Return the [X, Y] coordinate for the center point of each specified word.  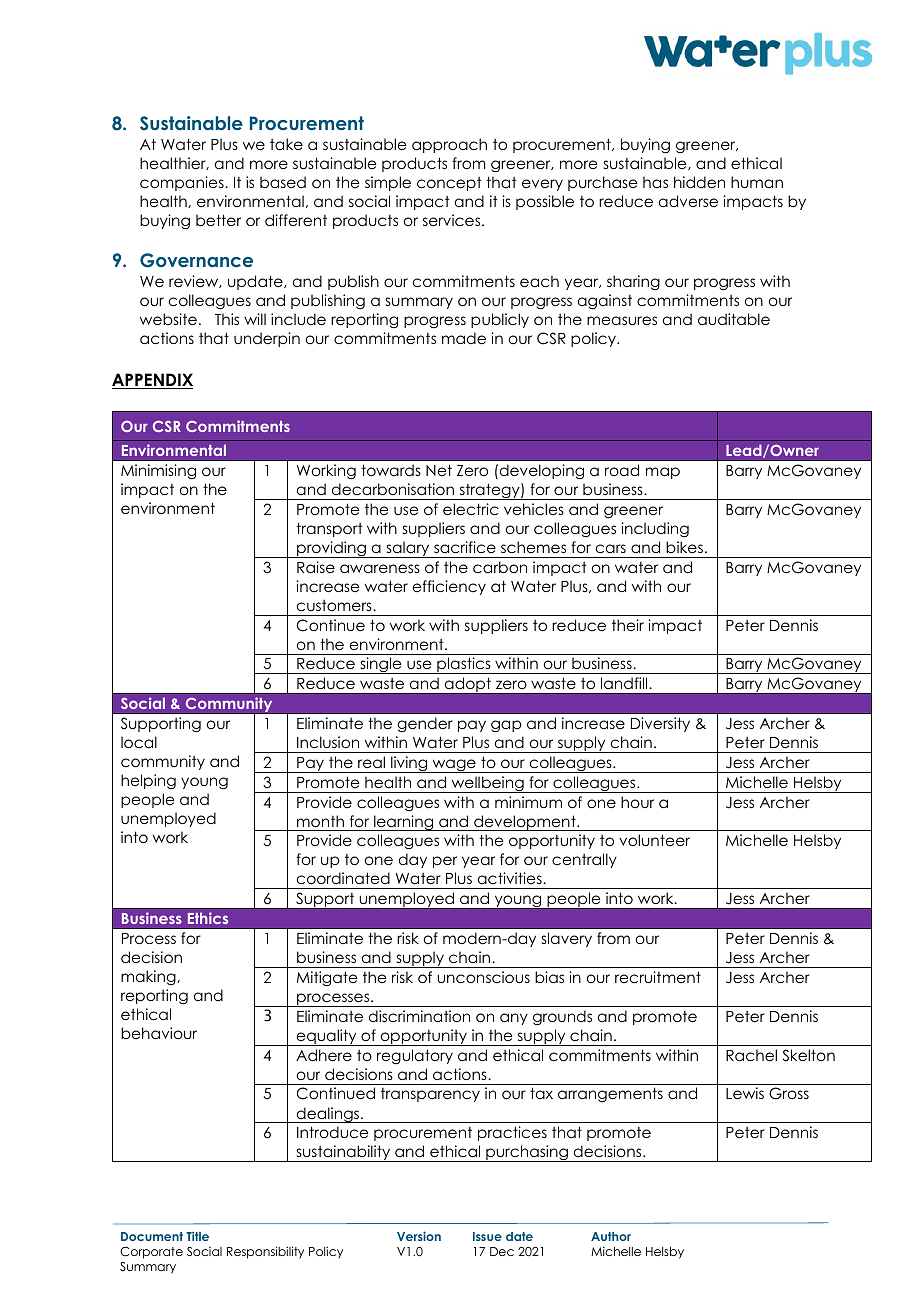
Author [611, 1236]
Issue [487, 1236]
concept [449, 184]
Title [197, 1236]
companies [183, 183]
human [757, 182]
